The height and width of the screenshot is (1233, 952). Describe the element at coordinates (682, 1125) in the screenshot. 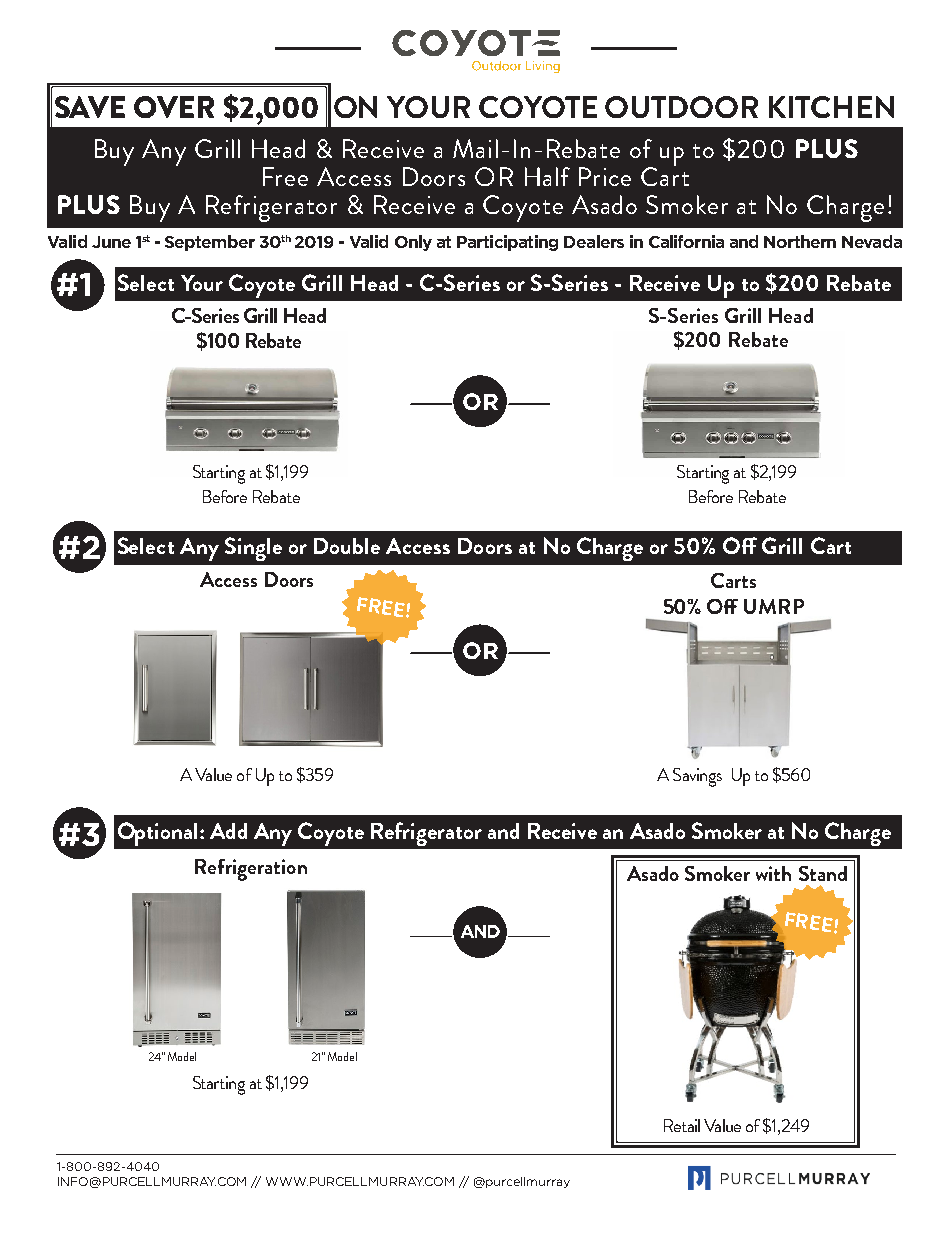

I see `Retail` at that location.
